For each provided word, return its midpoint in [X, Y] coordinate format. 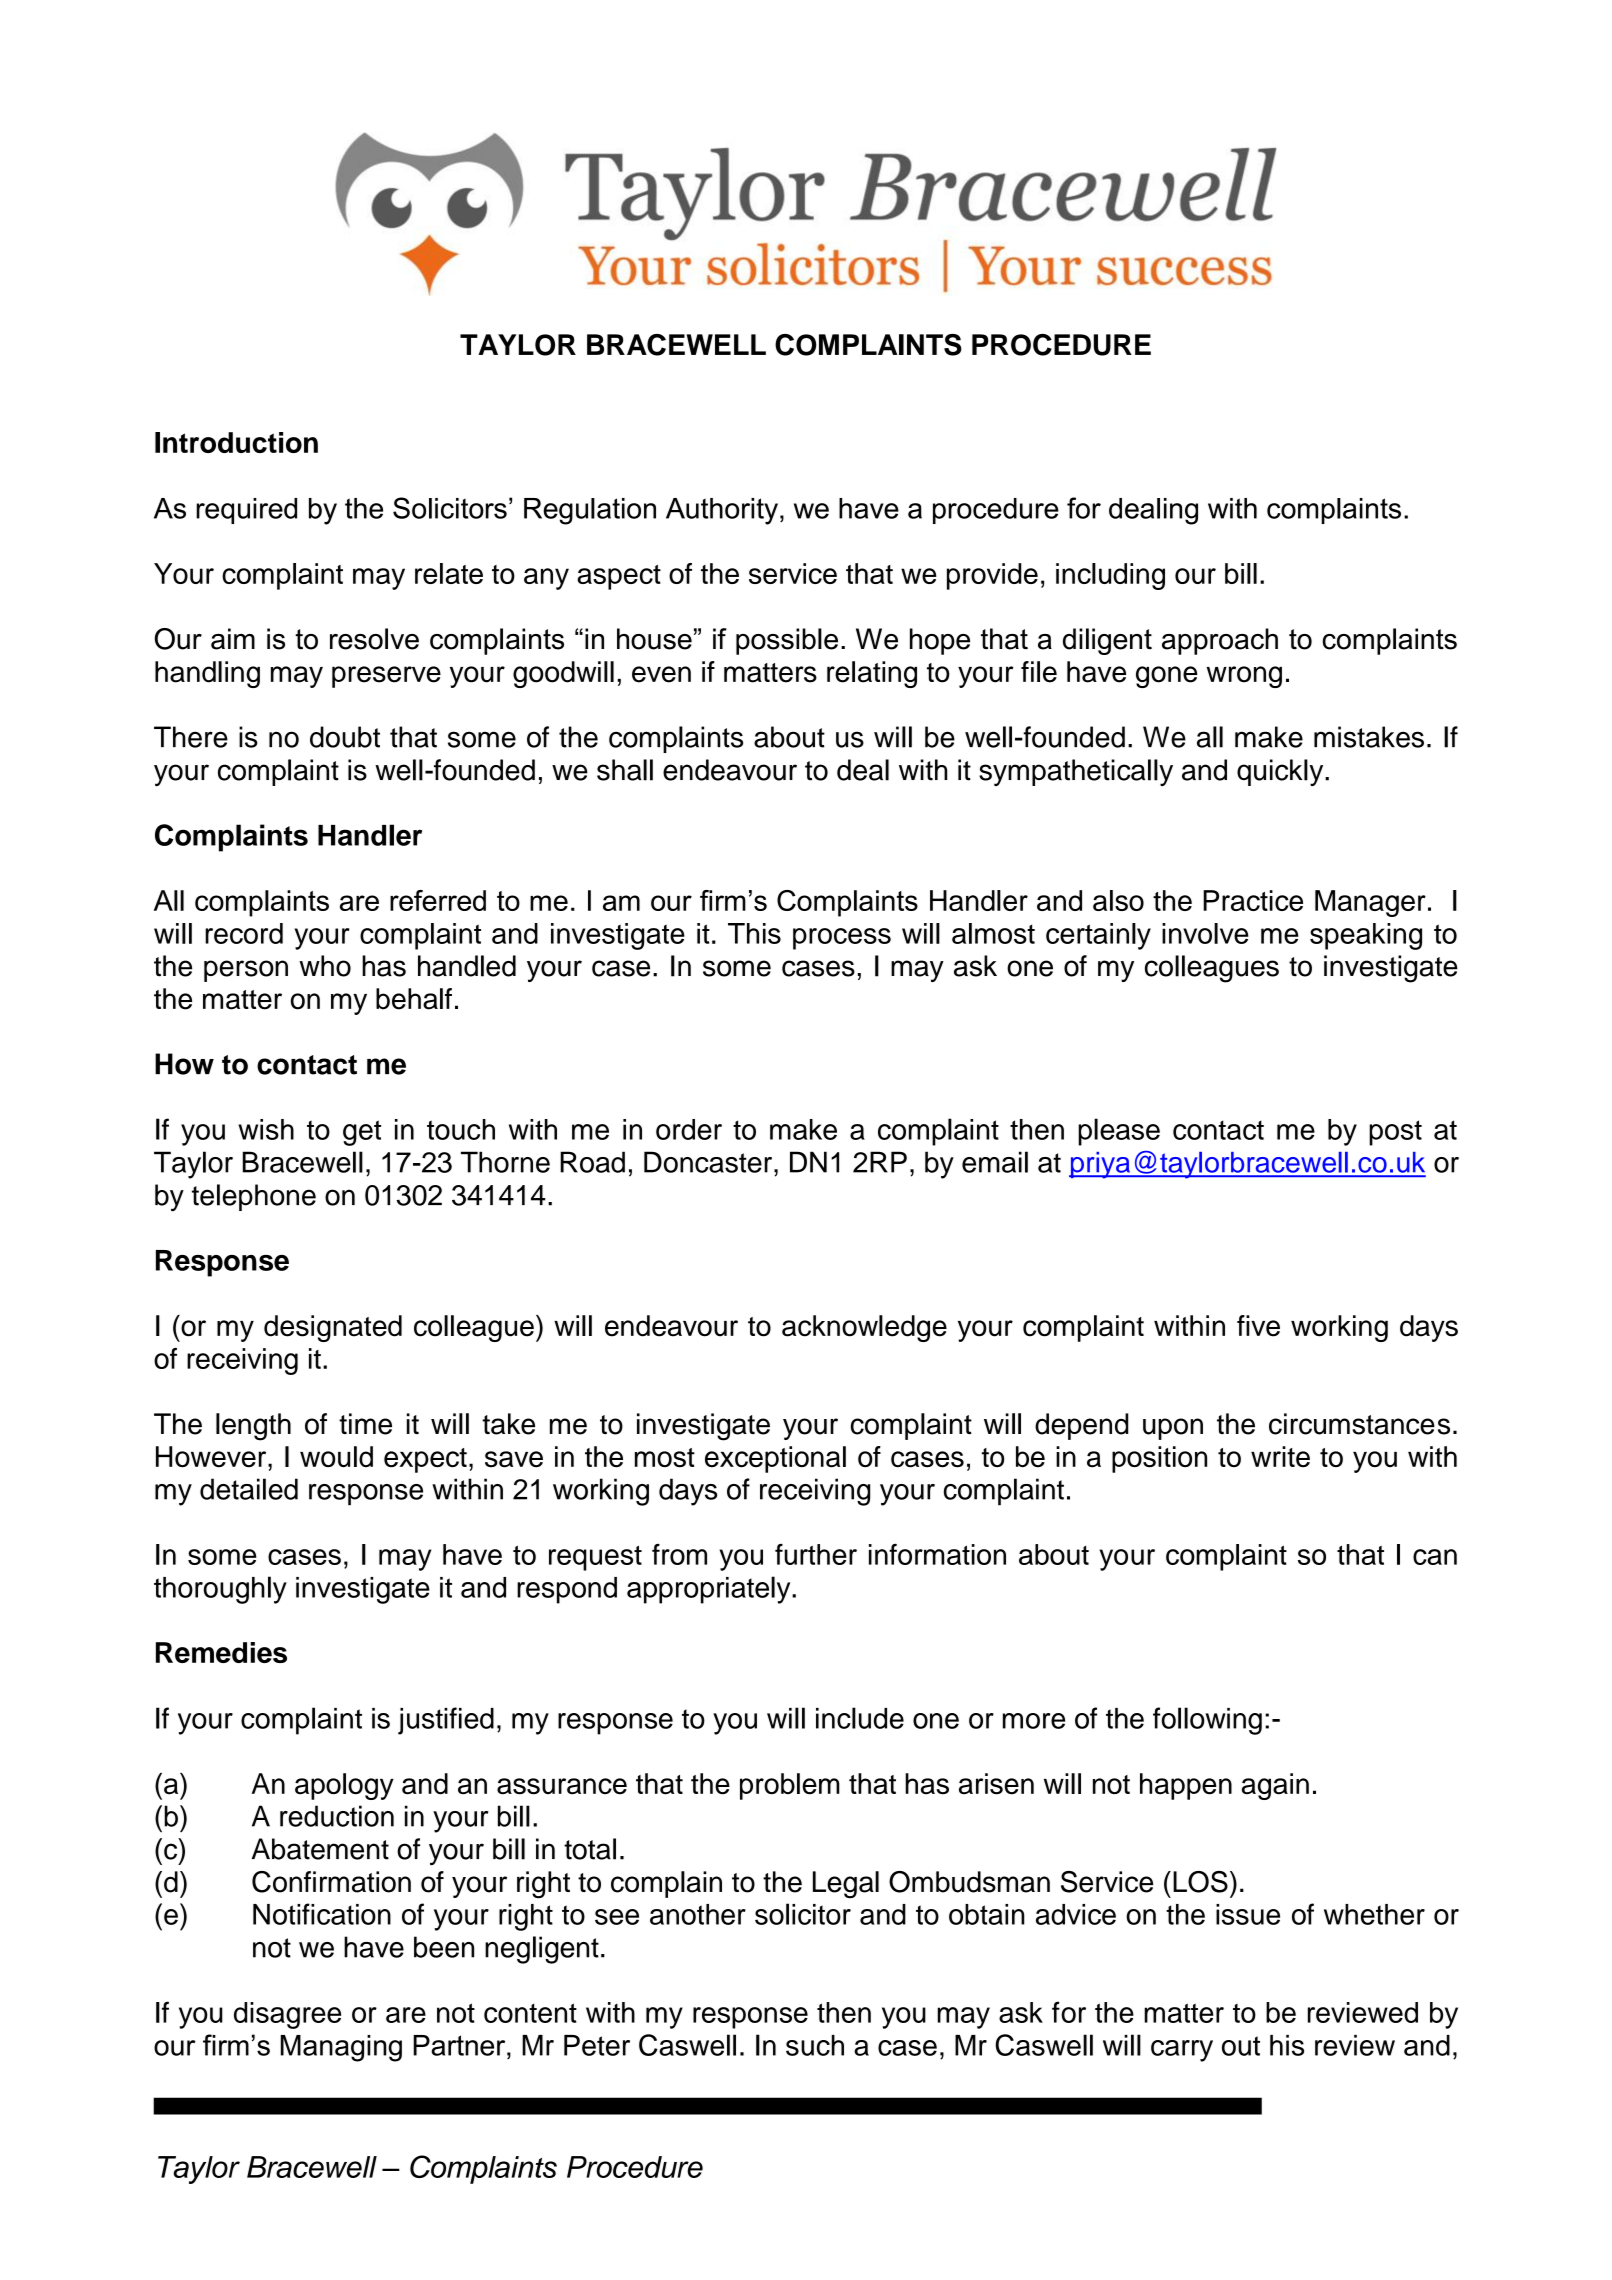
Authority [722, 511]
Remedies [221, 1652]
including [1110, 576]
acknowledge [864, 1328]
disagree [287, 2015]
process [842, 939]
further [816, 1554]
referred [438, 900]
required [246, 511]
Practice [1253, 900]
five [1258, 1326]
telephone [254, 1197]
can [1435, 1557]
